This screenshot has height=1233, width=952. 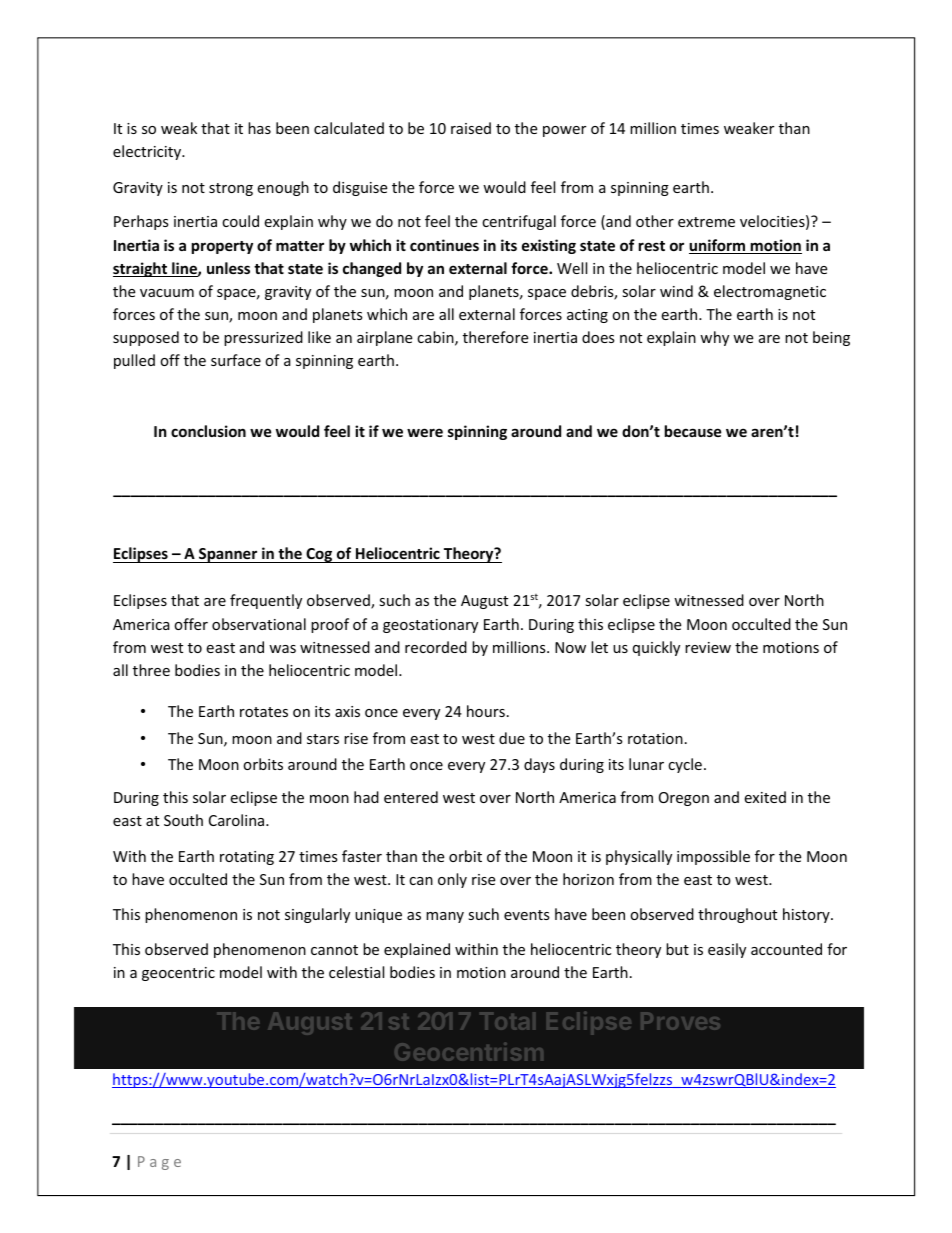 What do you see at coordinates (178, 974) in the screenshot?
I see `geocentric` at bounding box center [178, 974].
